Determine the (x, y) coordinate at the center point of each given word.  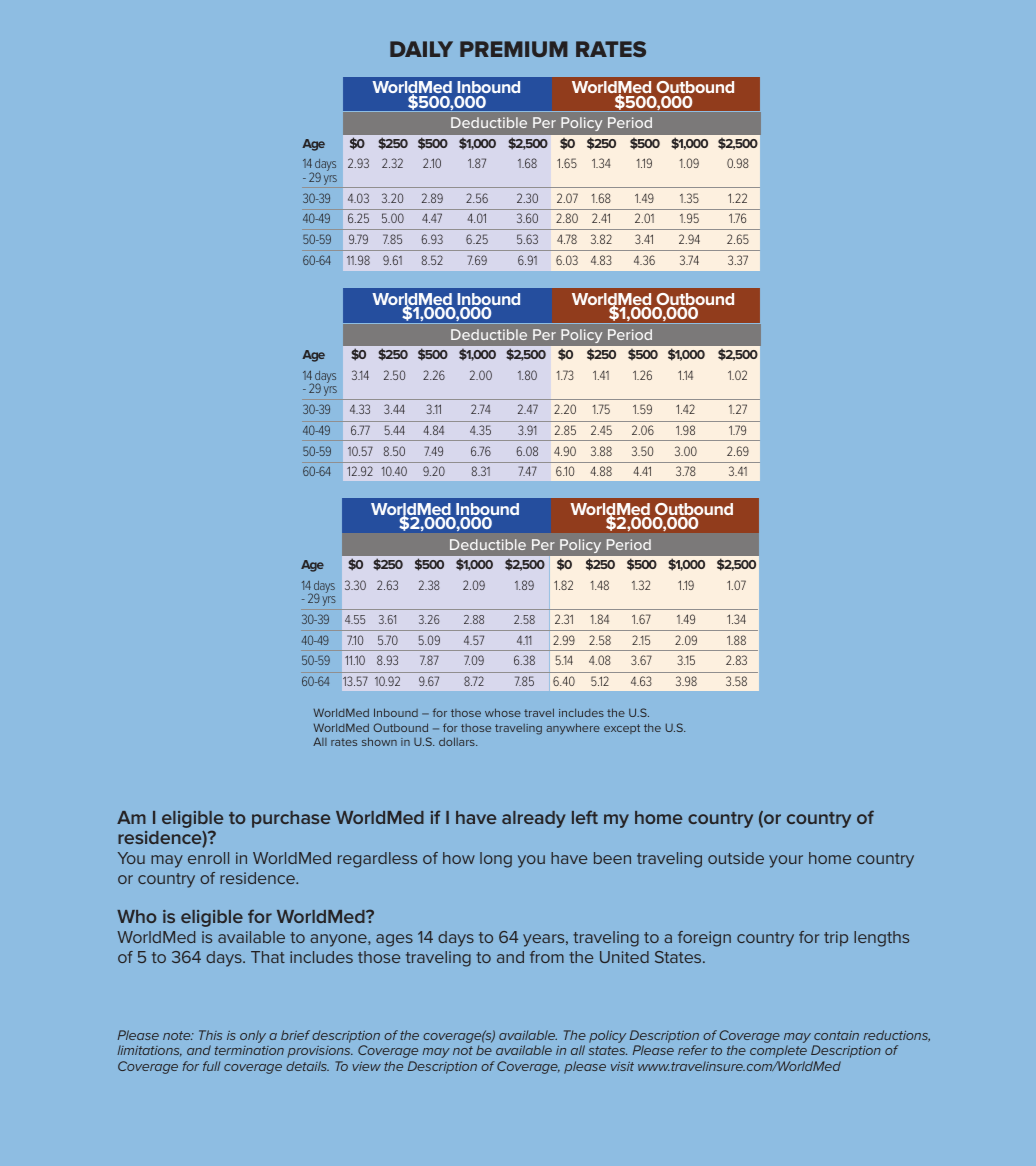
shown (379, 741)
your (786, 861)
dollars (458, 741)
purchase (291, 819)
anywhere (573, 729)
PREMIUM (514, 49)
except (622, 729)
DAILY (421, 49)
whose (503, 712)
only (253, 1036)
